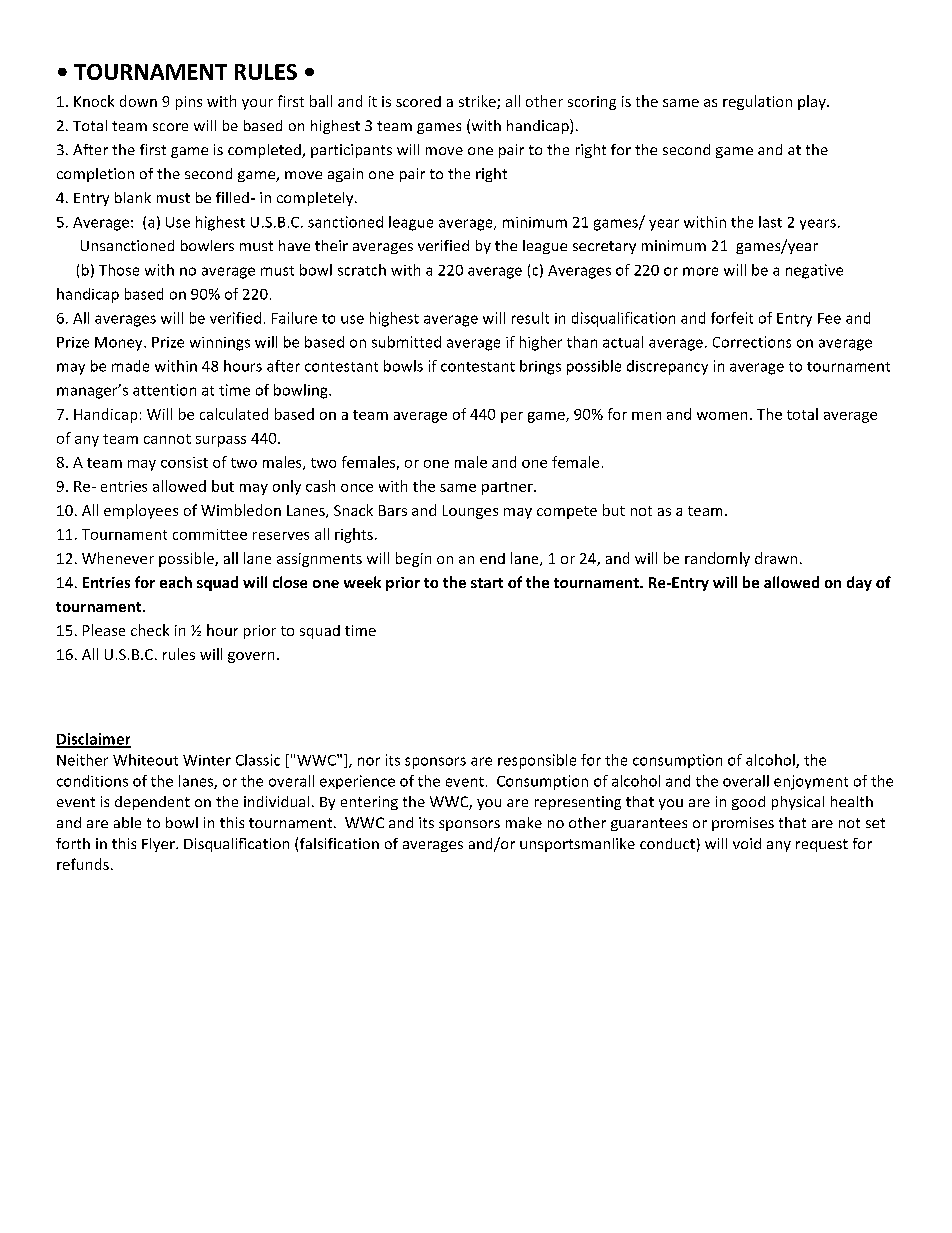  What do you see at coordinates (159, 845) in the screenshot?
I see `Flyer` at bounding box center [159, 845].
